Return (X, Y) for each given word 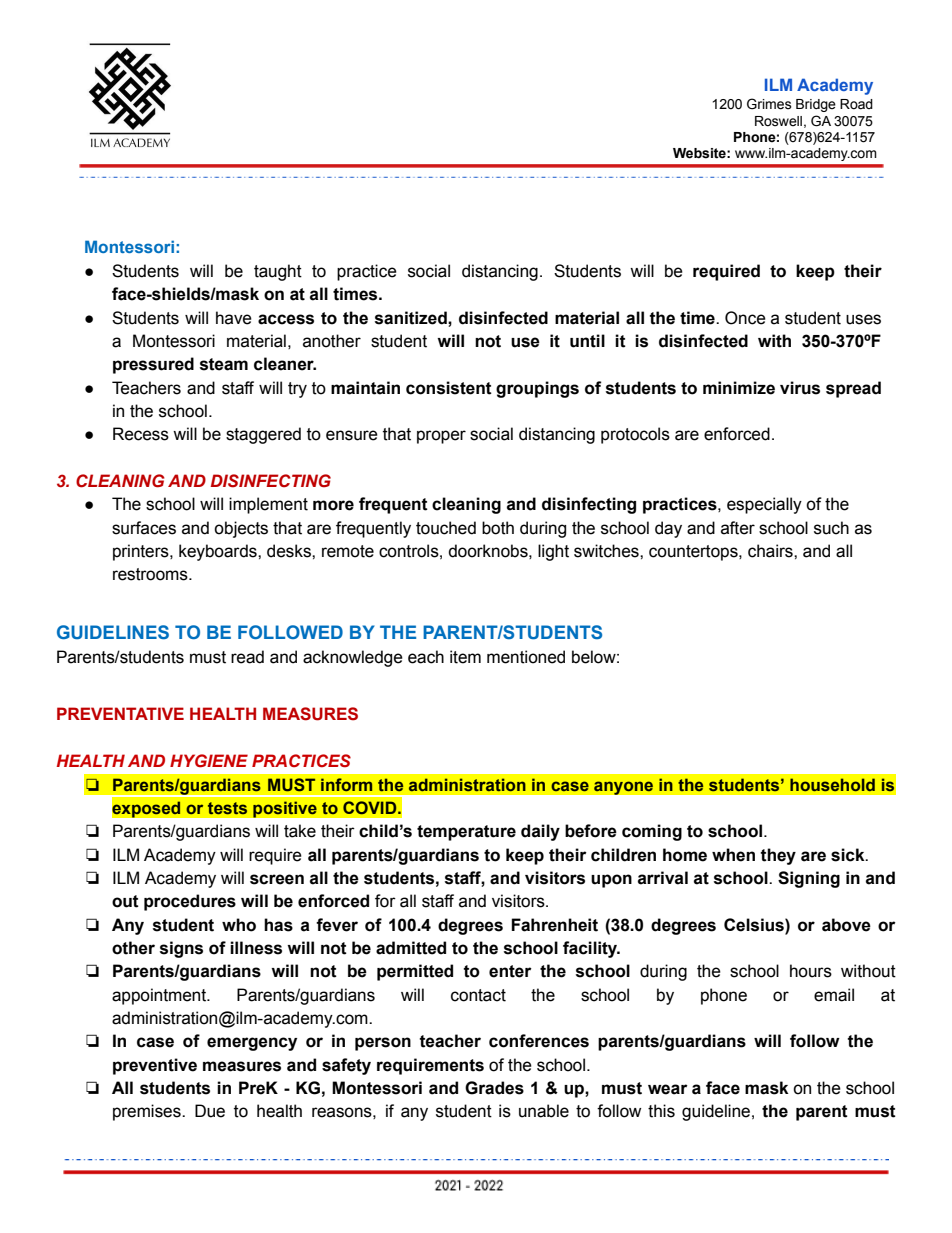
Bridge (816, 105)
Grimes (769, 104)
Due (210, 1111)
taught (278, 272)
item (465, 657)
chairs (771, 551)
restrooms (151, 574)
